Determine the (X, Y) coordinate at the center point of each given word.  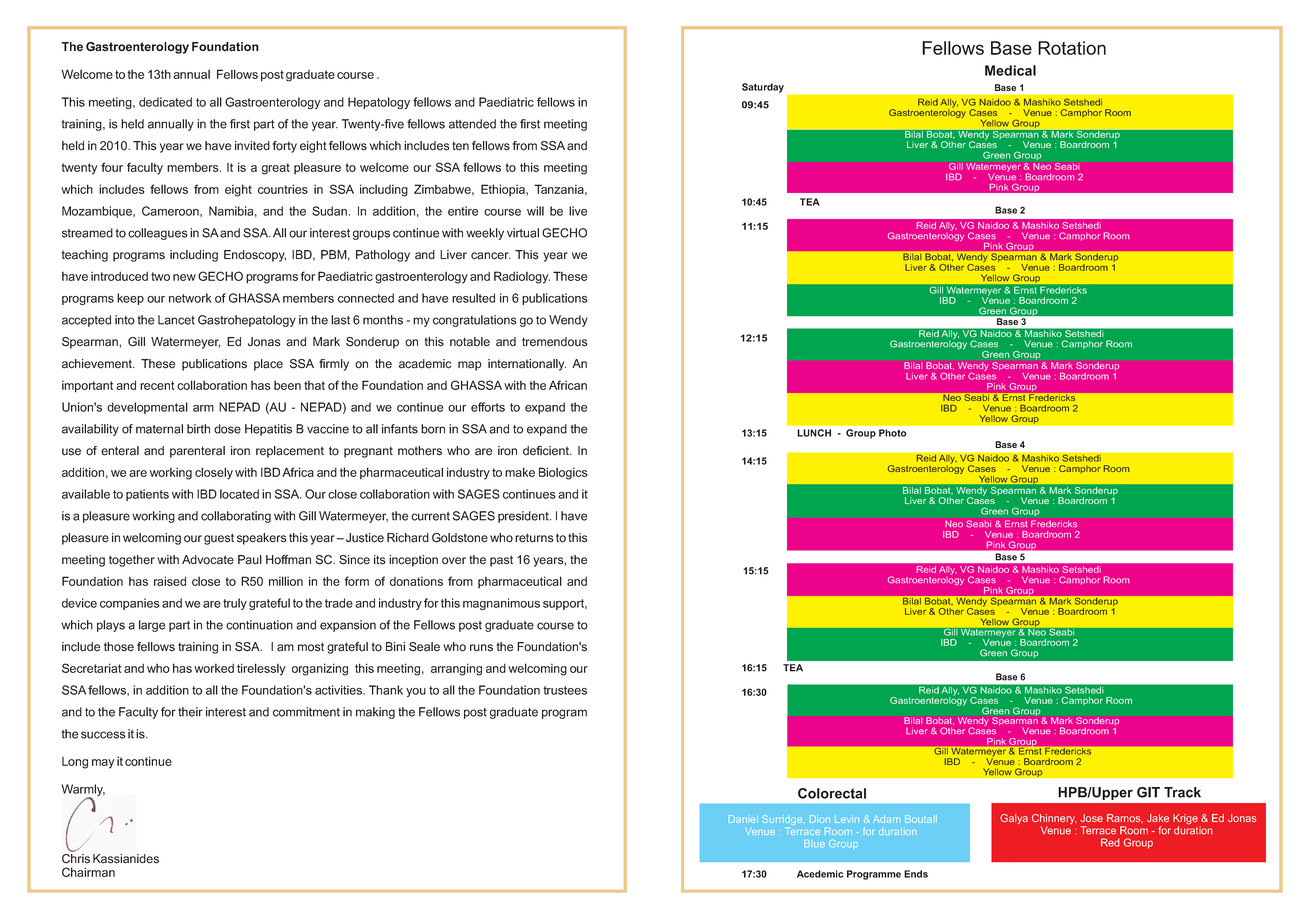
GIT (1148, 792)
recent (157, 385)
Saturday (763, 88)
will (535, 211)
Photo (892, 433)
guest (219, 539)
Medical (1010, 70)
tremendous (555, 342)
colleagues (158, 234)
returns (534, 538)
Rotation (1072, 48)
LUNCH (814, 433)
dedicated (165, 102)
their (190, 712)
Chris (76, 857)
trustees (565, 690)
